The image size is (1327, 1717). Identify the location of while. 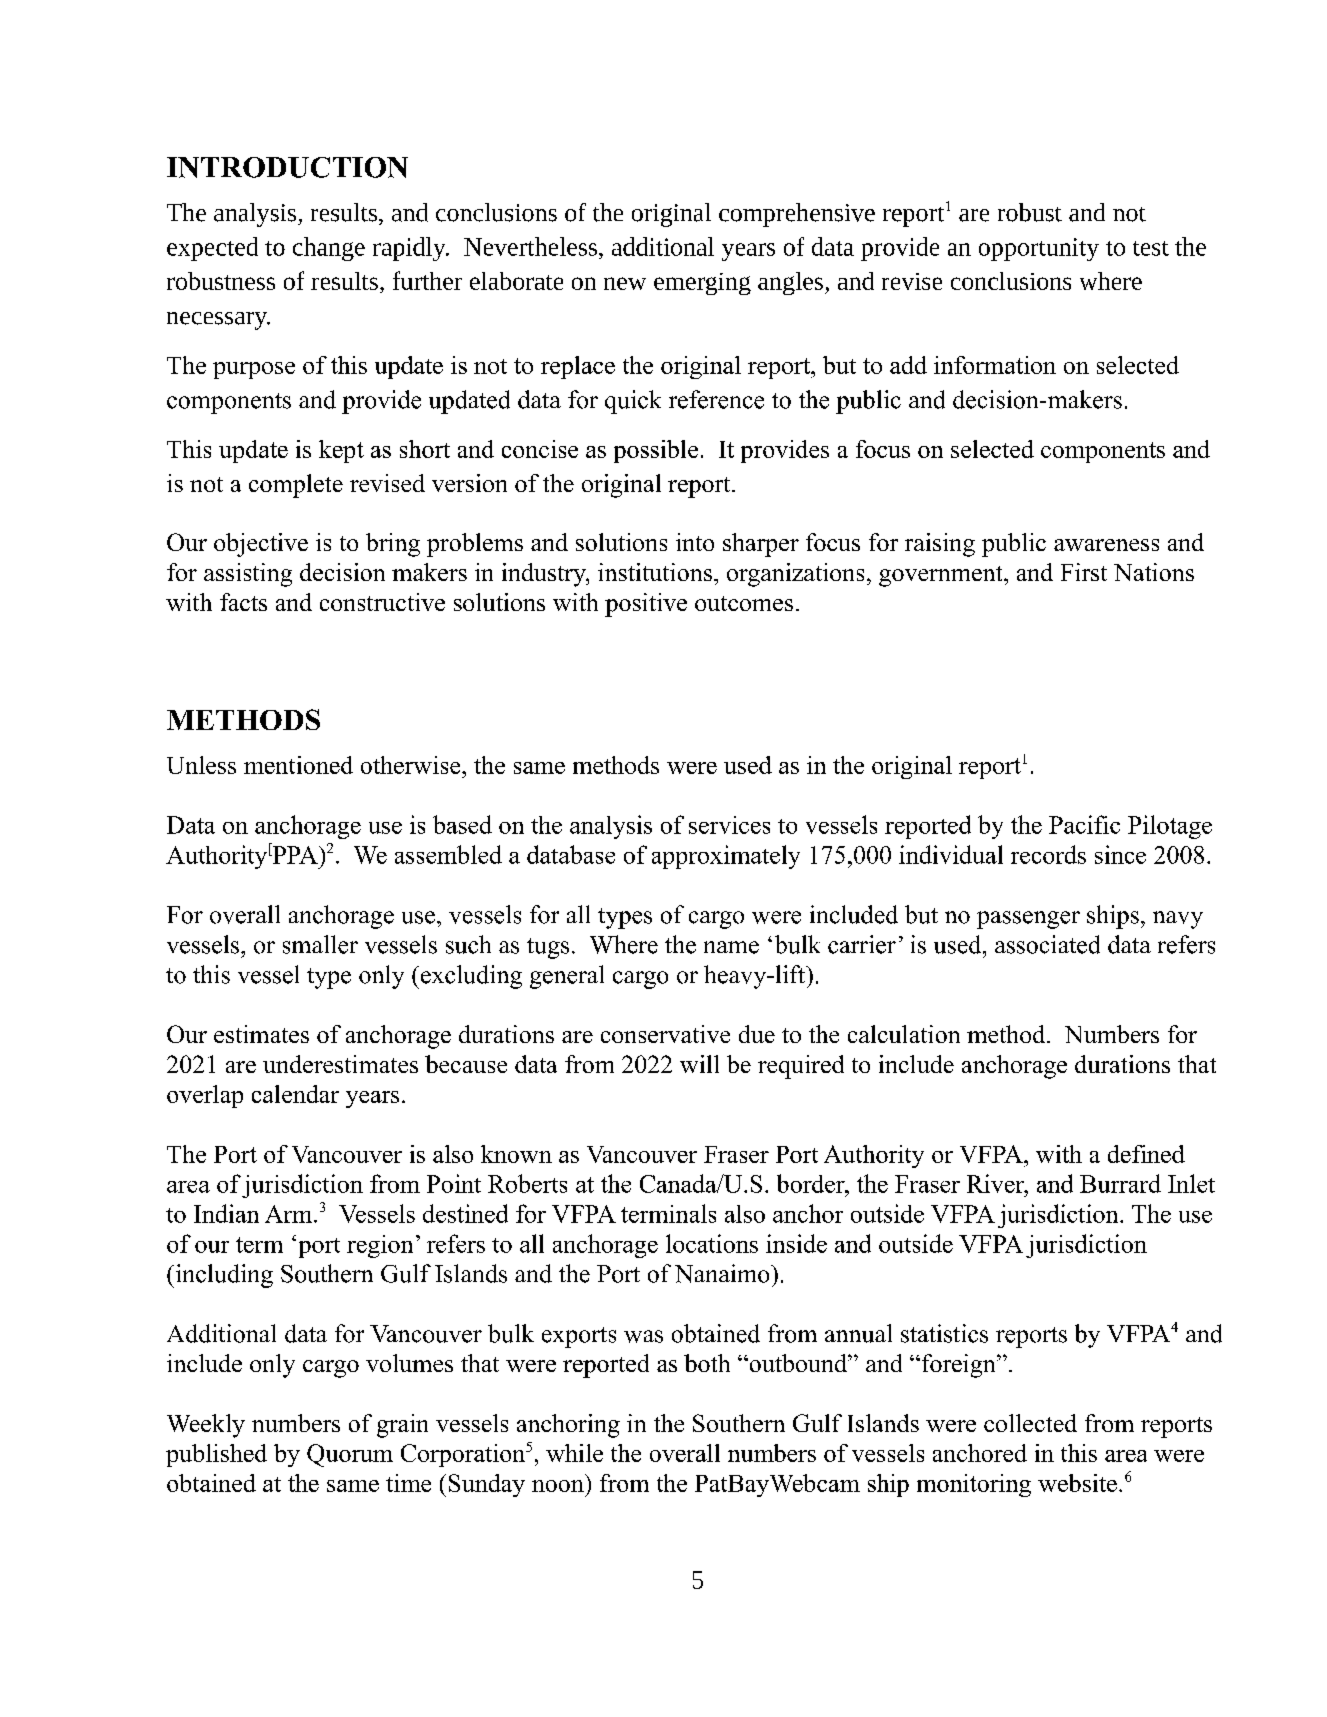
(574, 1453).
